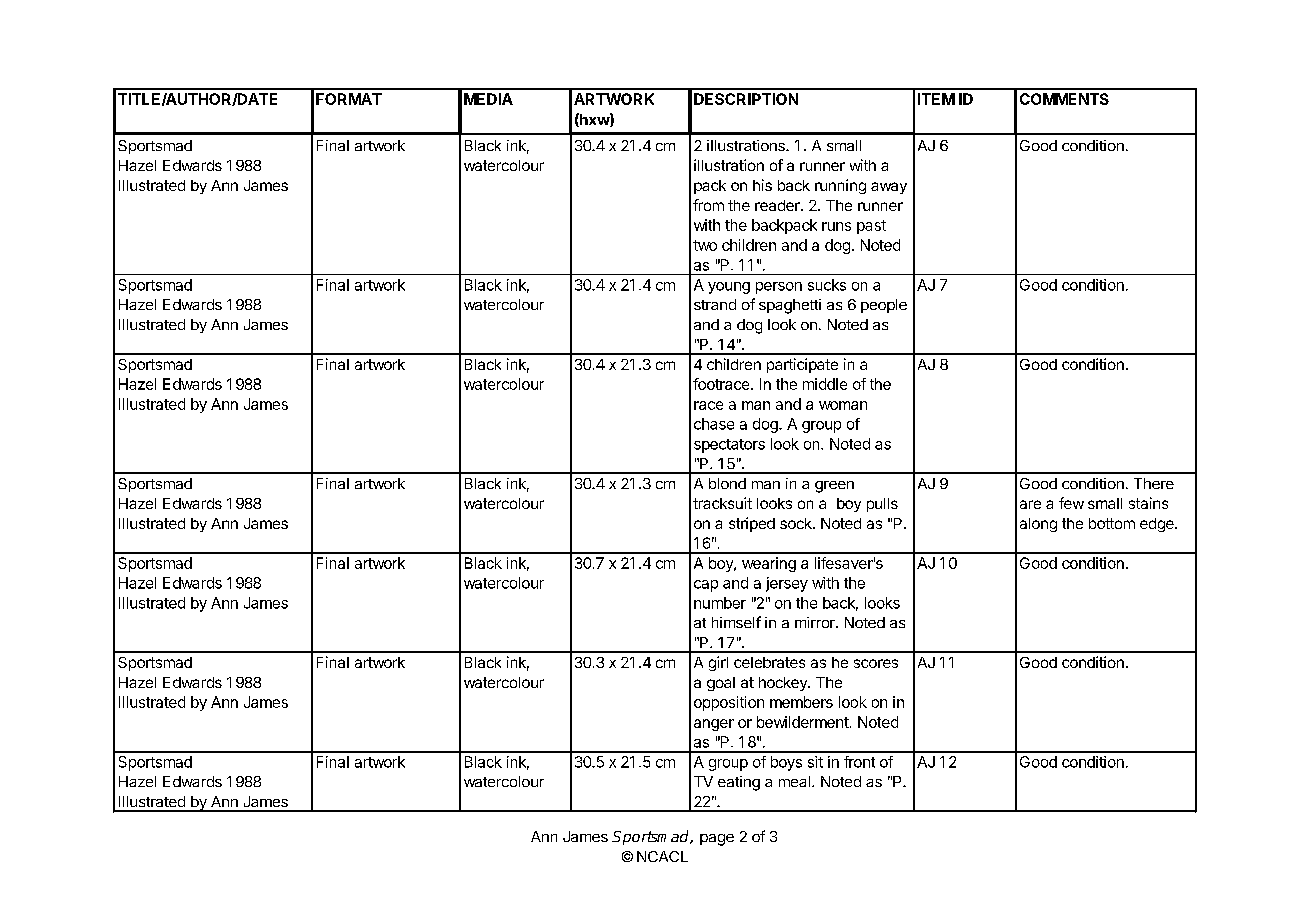 The image size is (1308, 924). What do you see at coordinates (739, 783) in the screenshot?
I see `eating` at bounding box center [739, 783].
